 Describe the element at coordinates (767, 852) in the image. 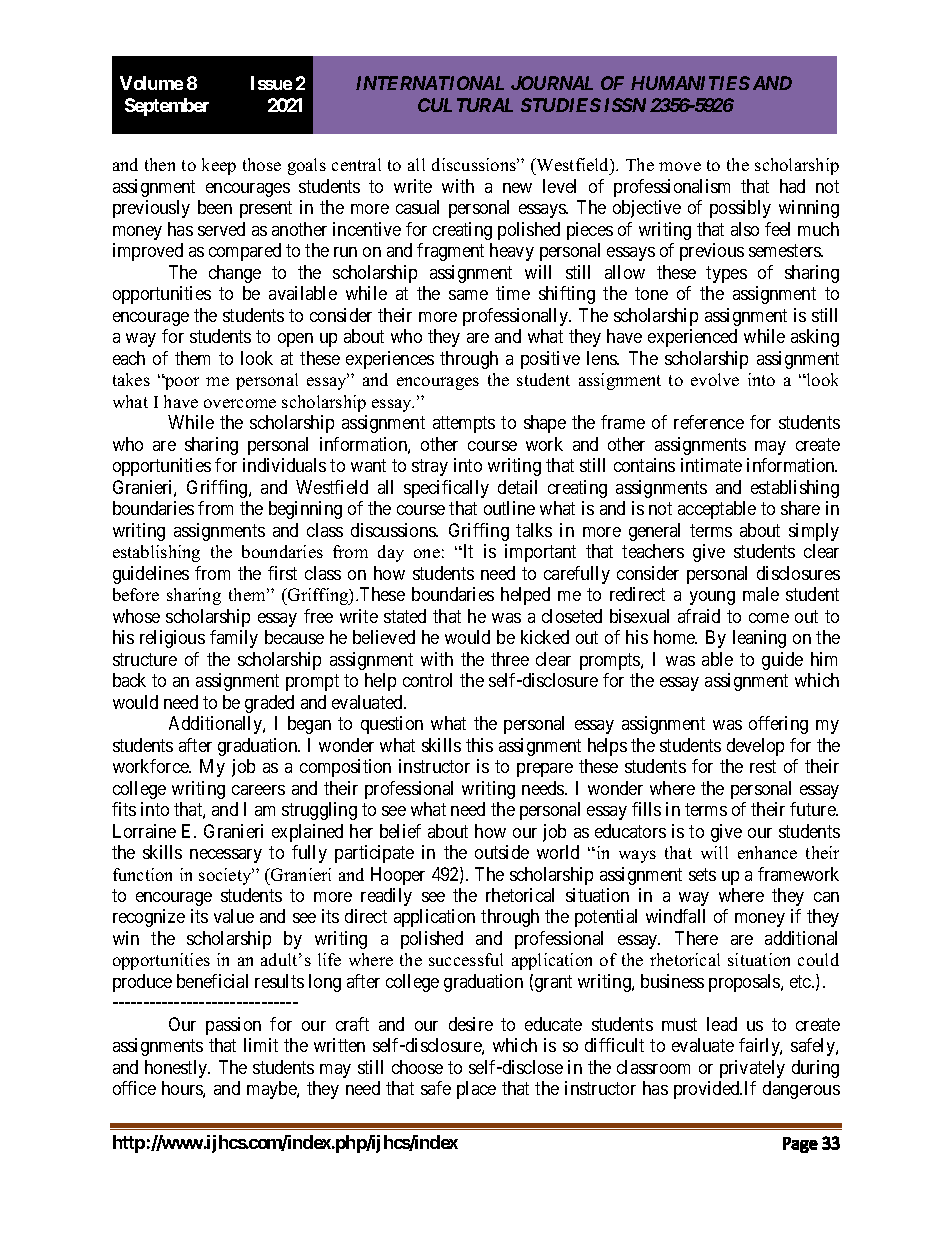

I see `enhance` at that location.
